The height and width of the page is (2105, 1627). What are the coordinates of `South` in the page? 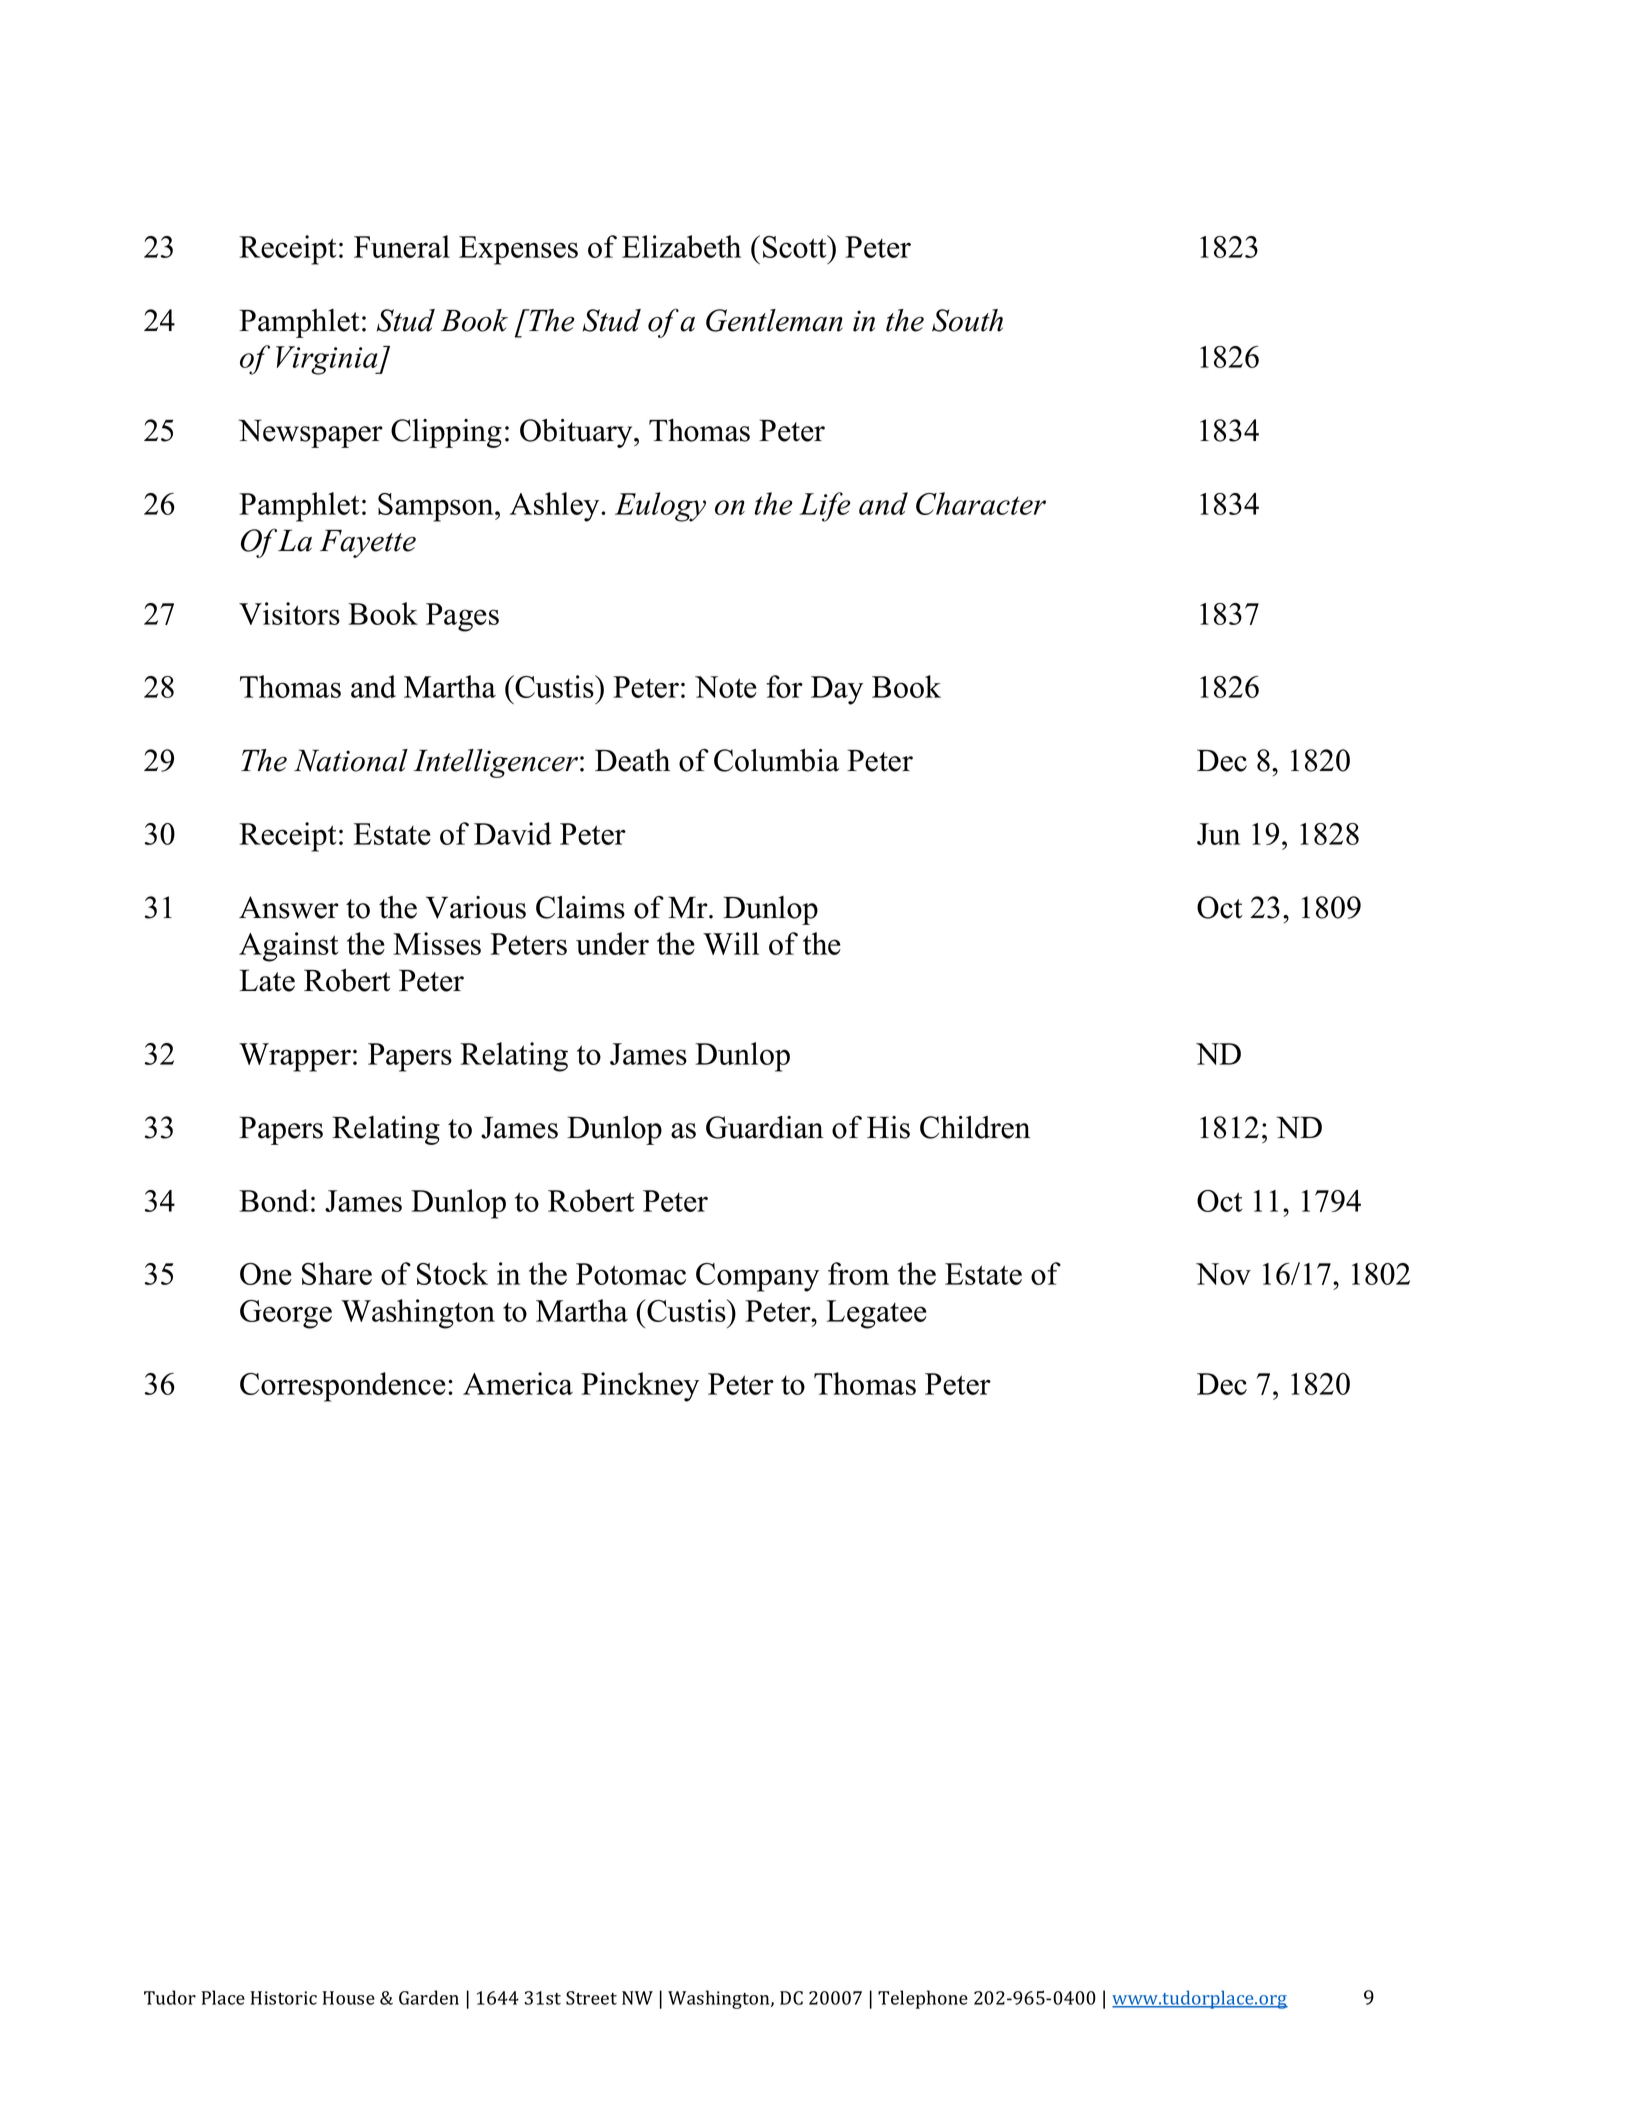 It's located at (967, 320).
